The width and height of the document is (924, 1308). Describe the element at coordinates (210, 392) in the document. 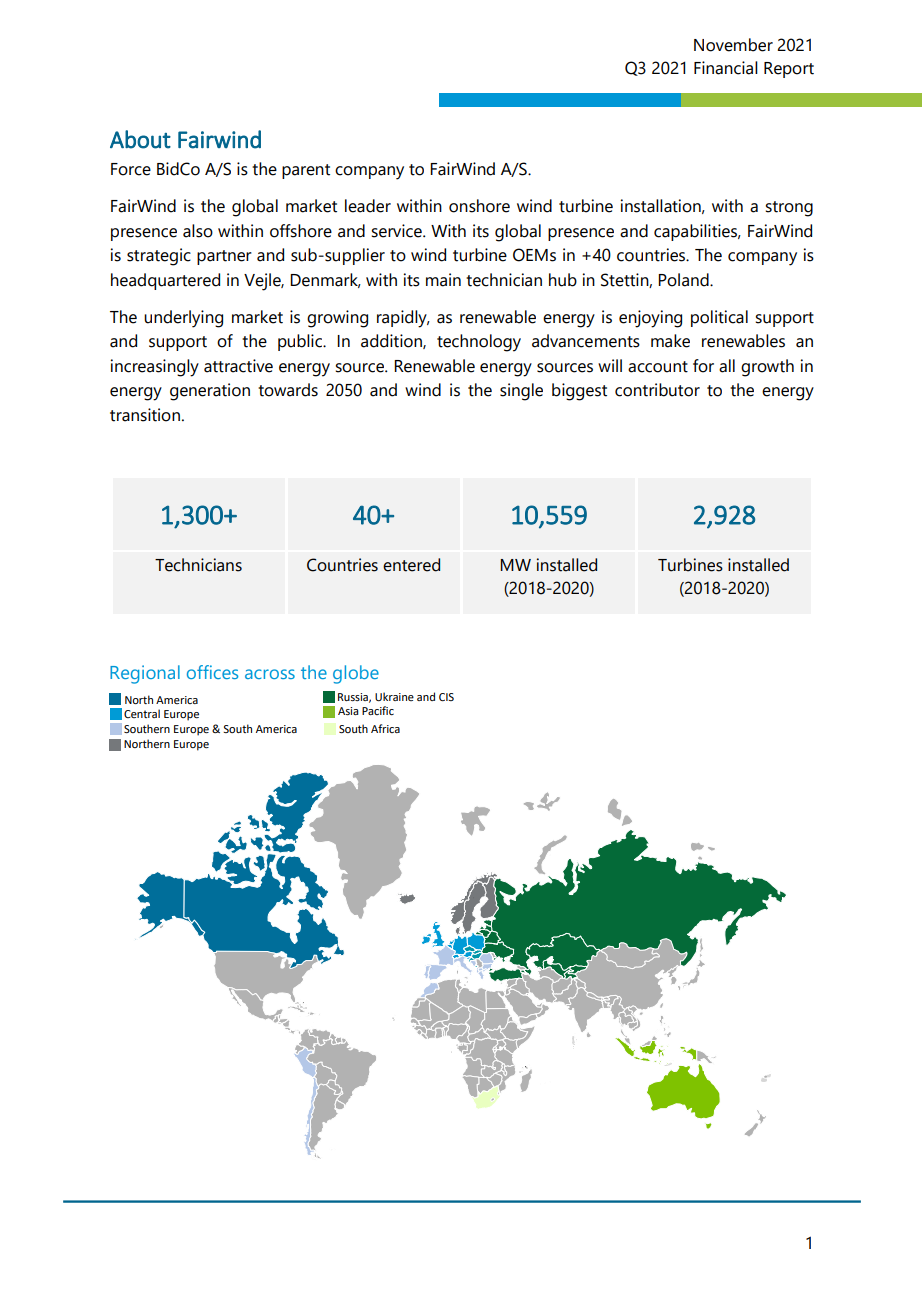

I see `generation` at that location.
